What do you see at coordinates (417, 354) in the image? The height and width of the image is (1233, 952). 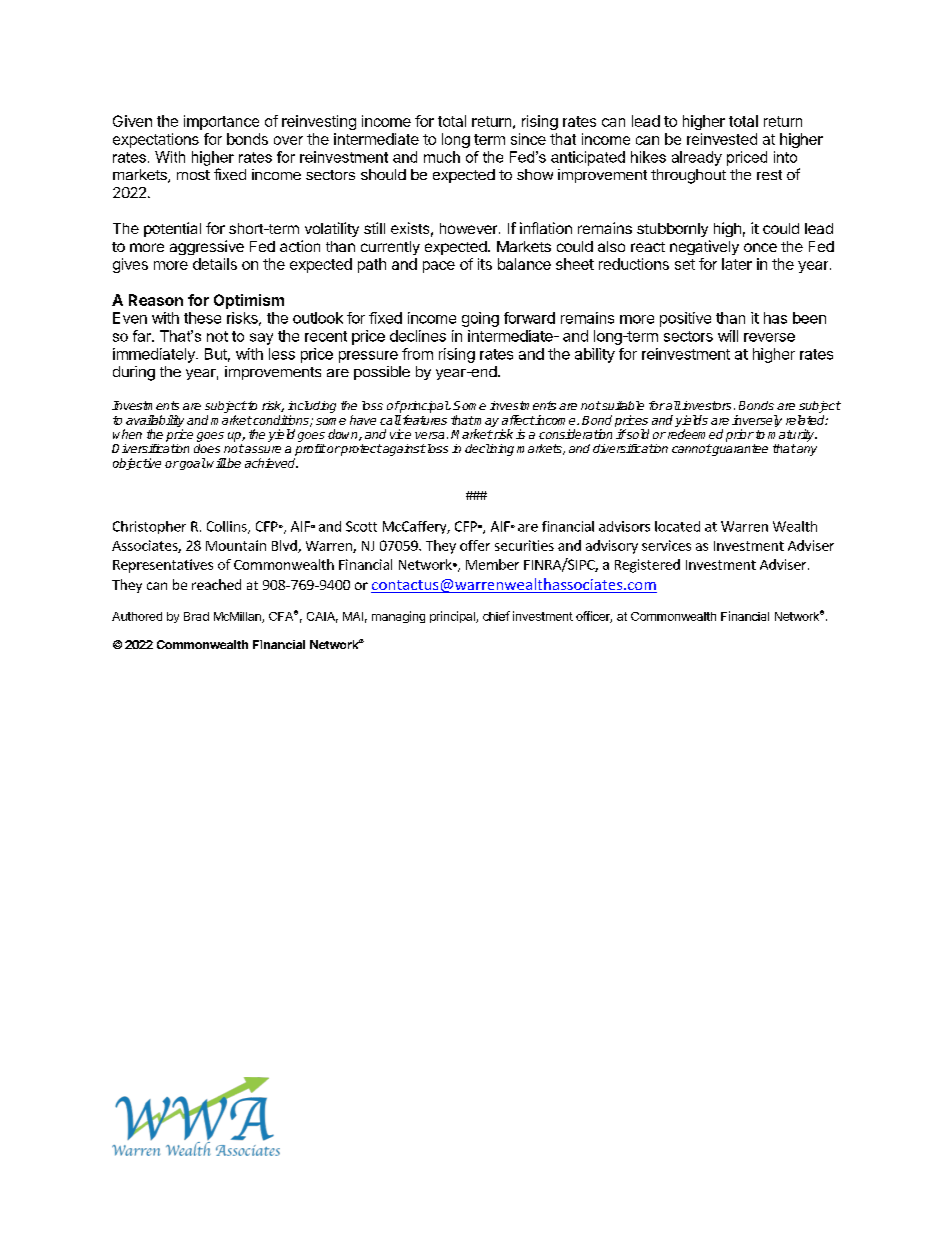 I see `from` at bounding box center [417, 354].
